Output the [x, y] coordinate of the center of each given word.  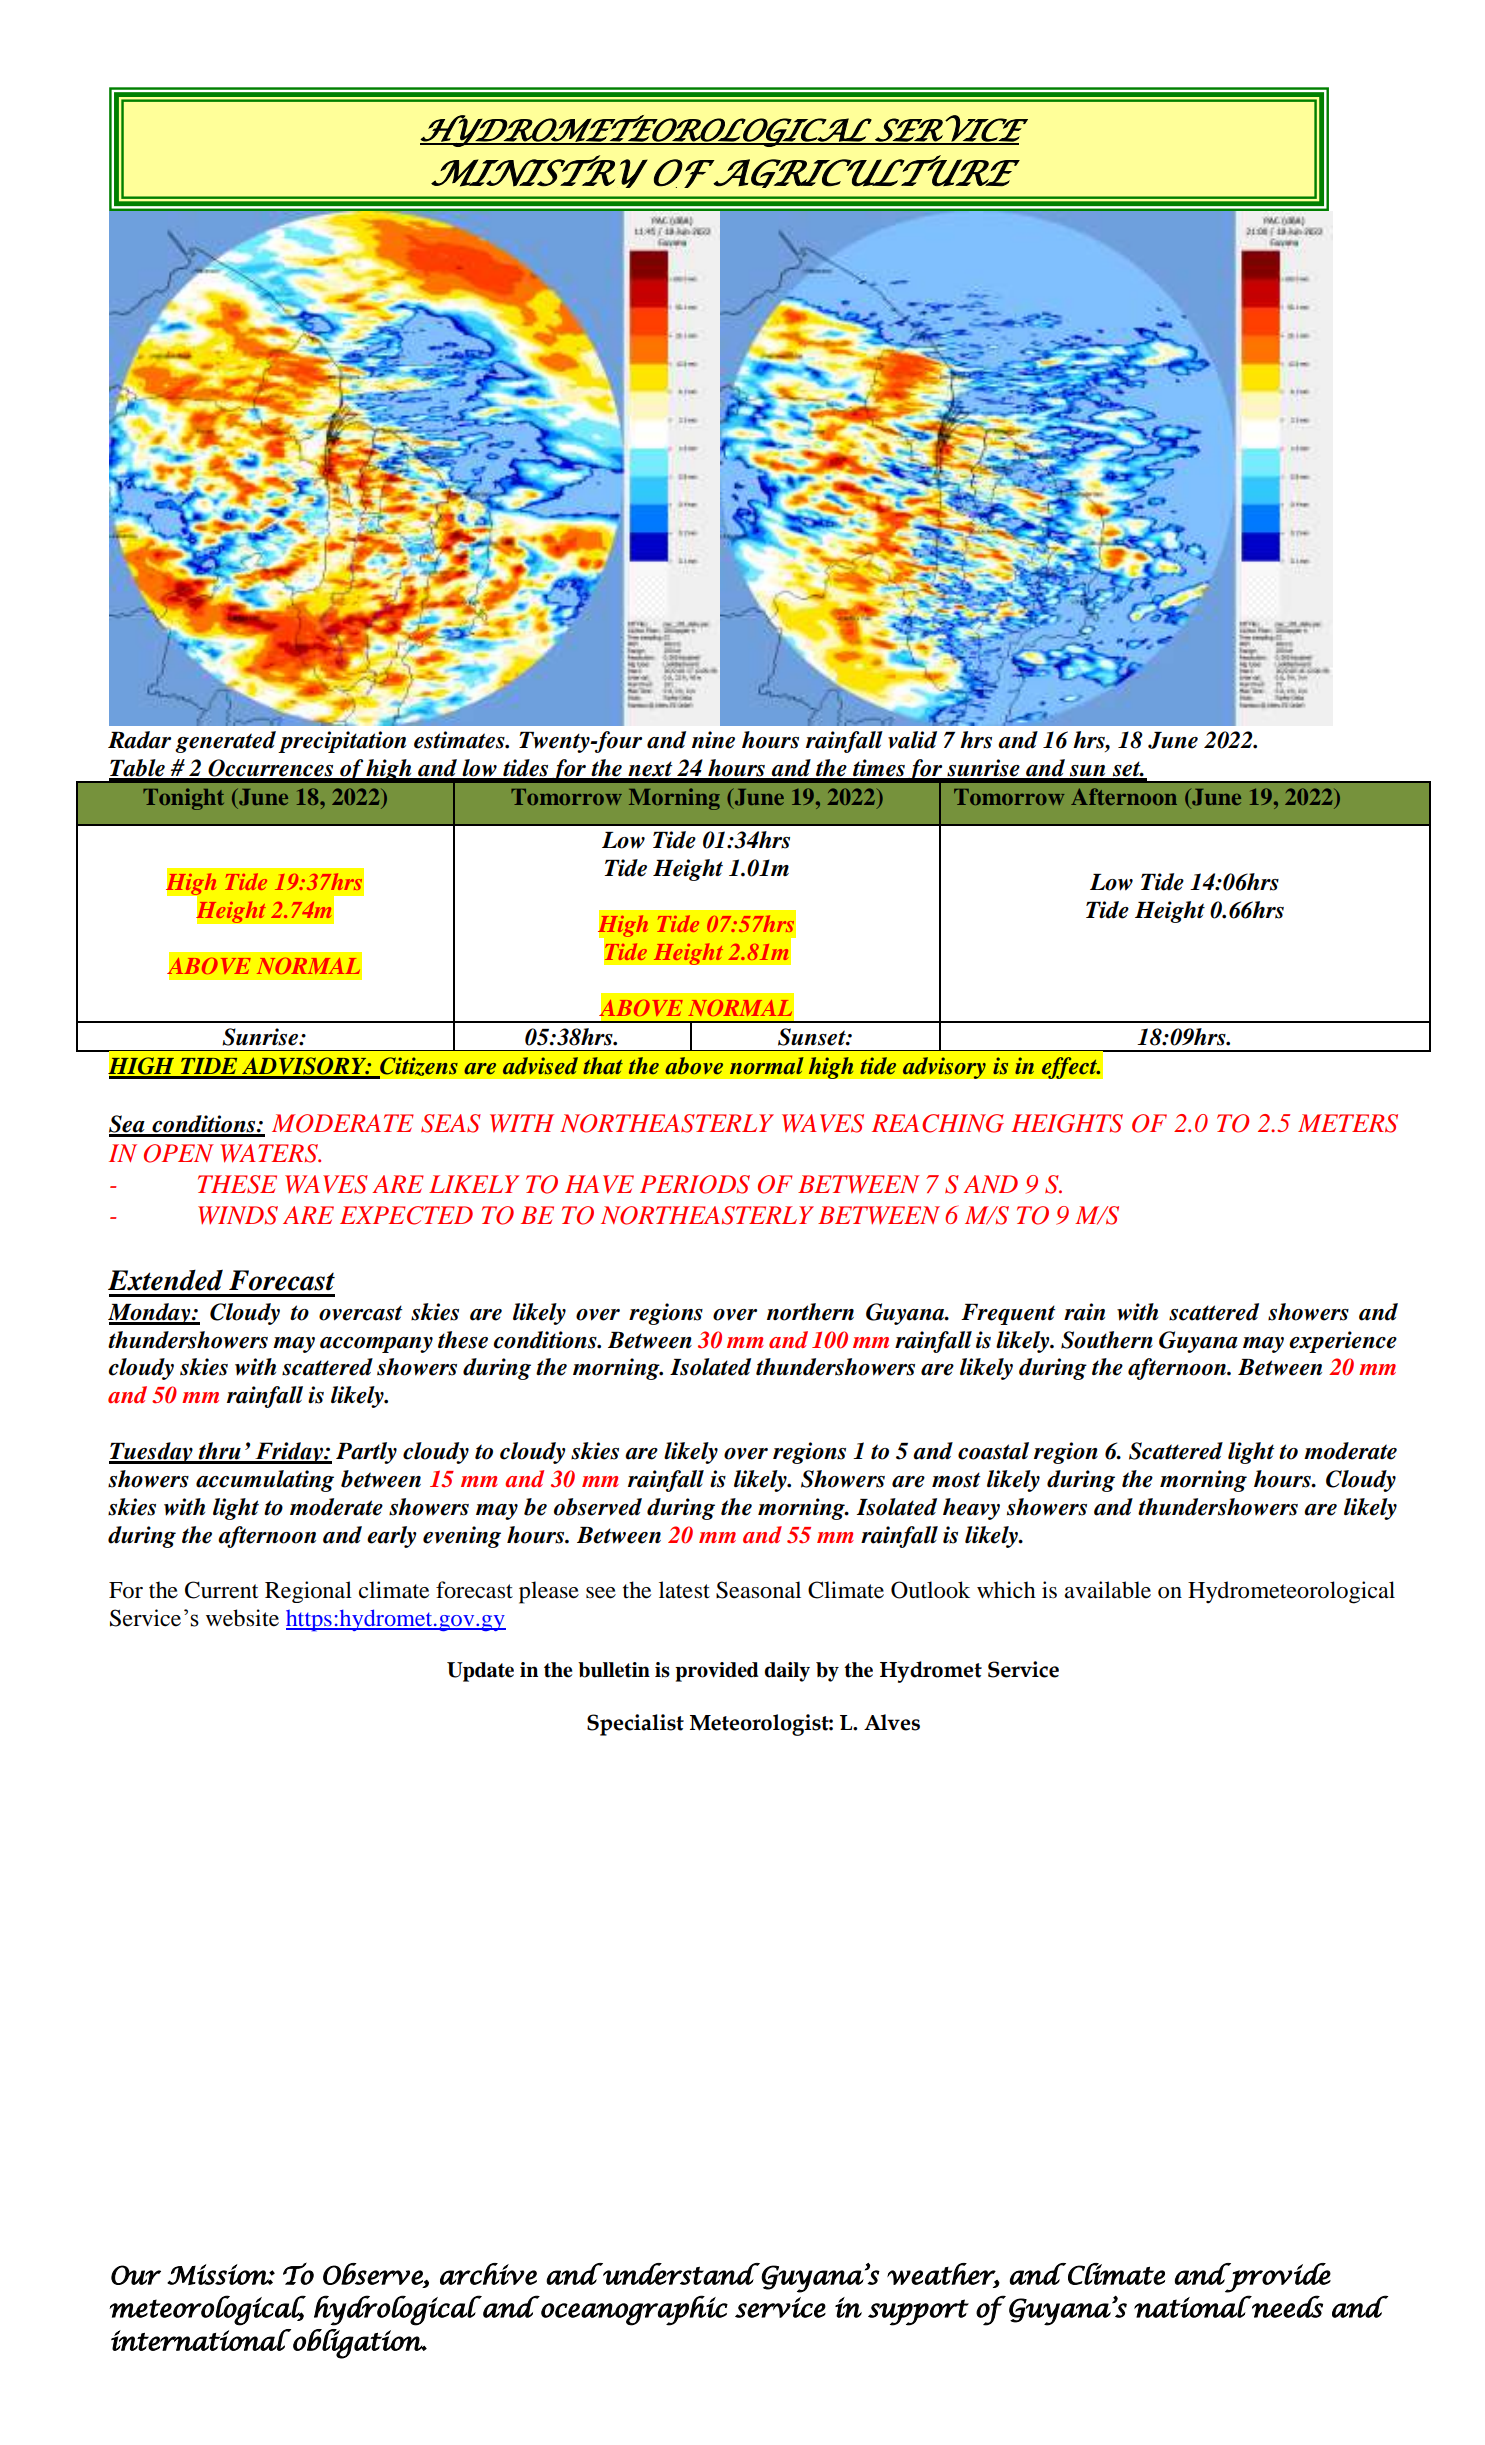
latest [684, 1590]
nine [713, 740]
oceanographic [633, 2310]
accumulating [265, 1481]
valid [912, 740]
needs [1286, 2306]
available [1107, 1590]
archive [488, 2274]
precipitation [342, 742]
